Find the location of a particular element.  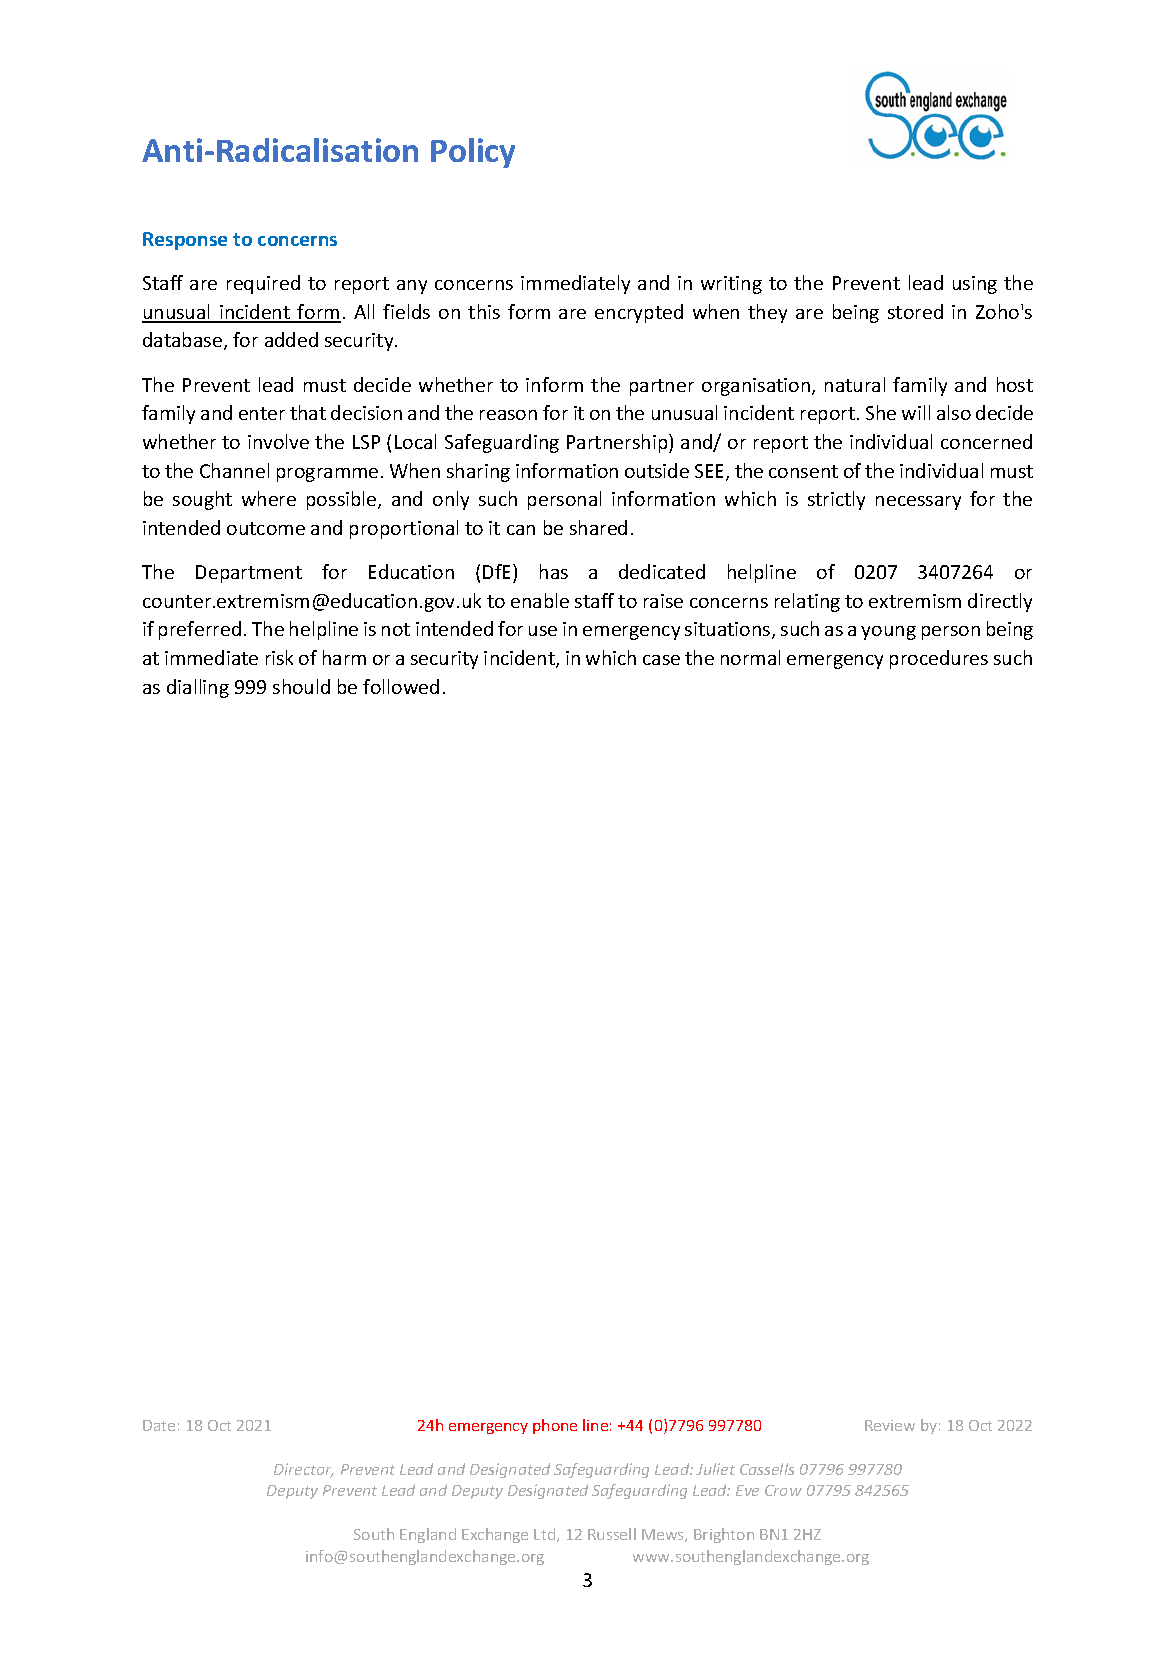

using is located at coordinates (975, 285).
